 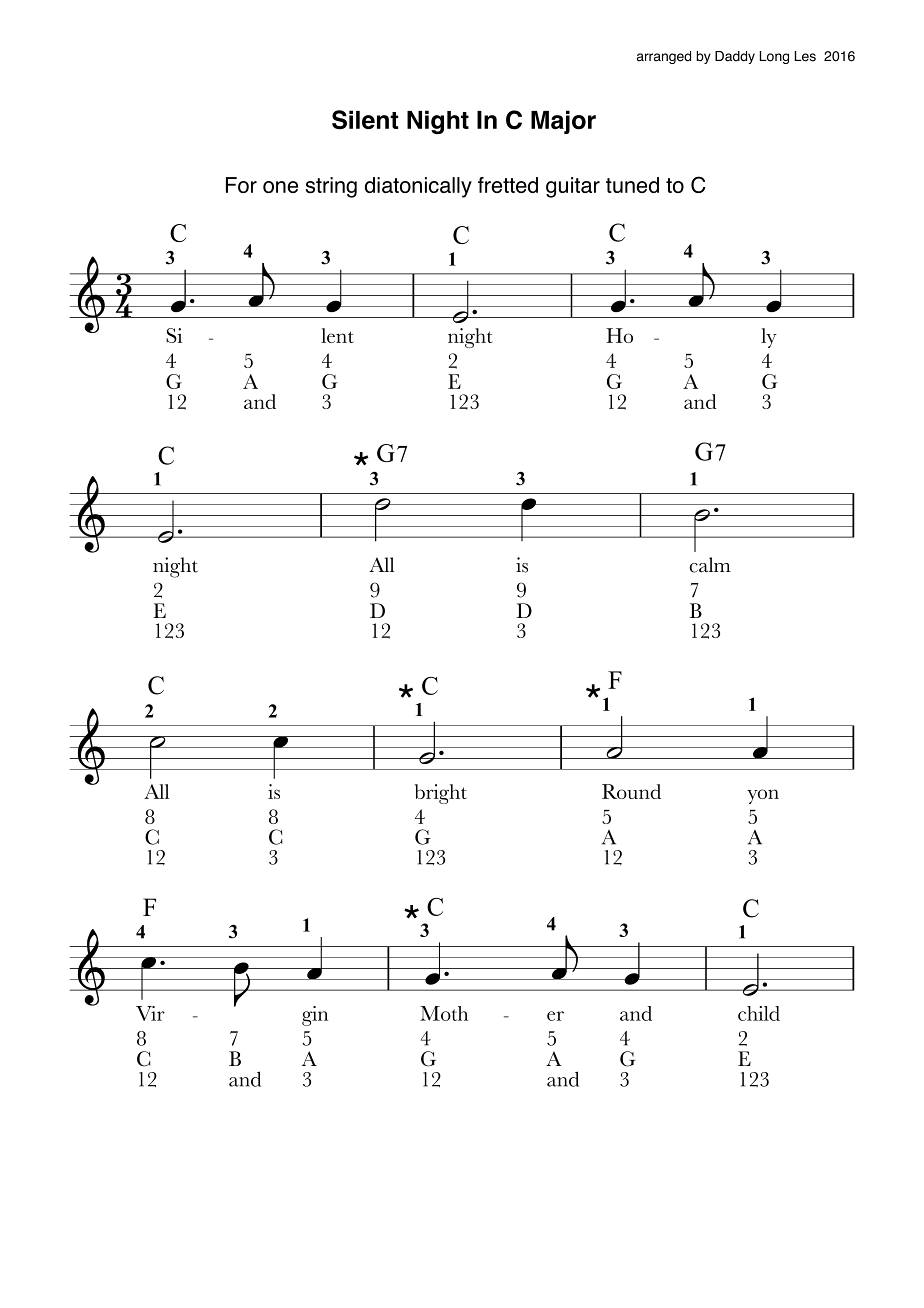 What do you see at coordinates (508, 185) in the screenshot?
I see `fretted` at bounding box center [508, 185].
